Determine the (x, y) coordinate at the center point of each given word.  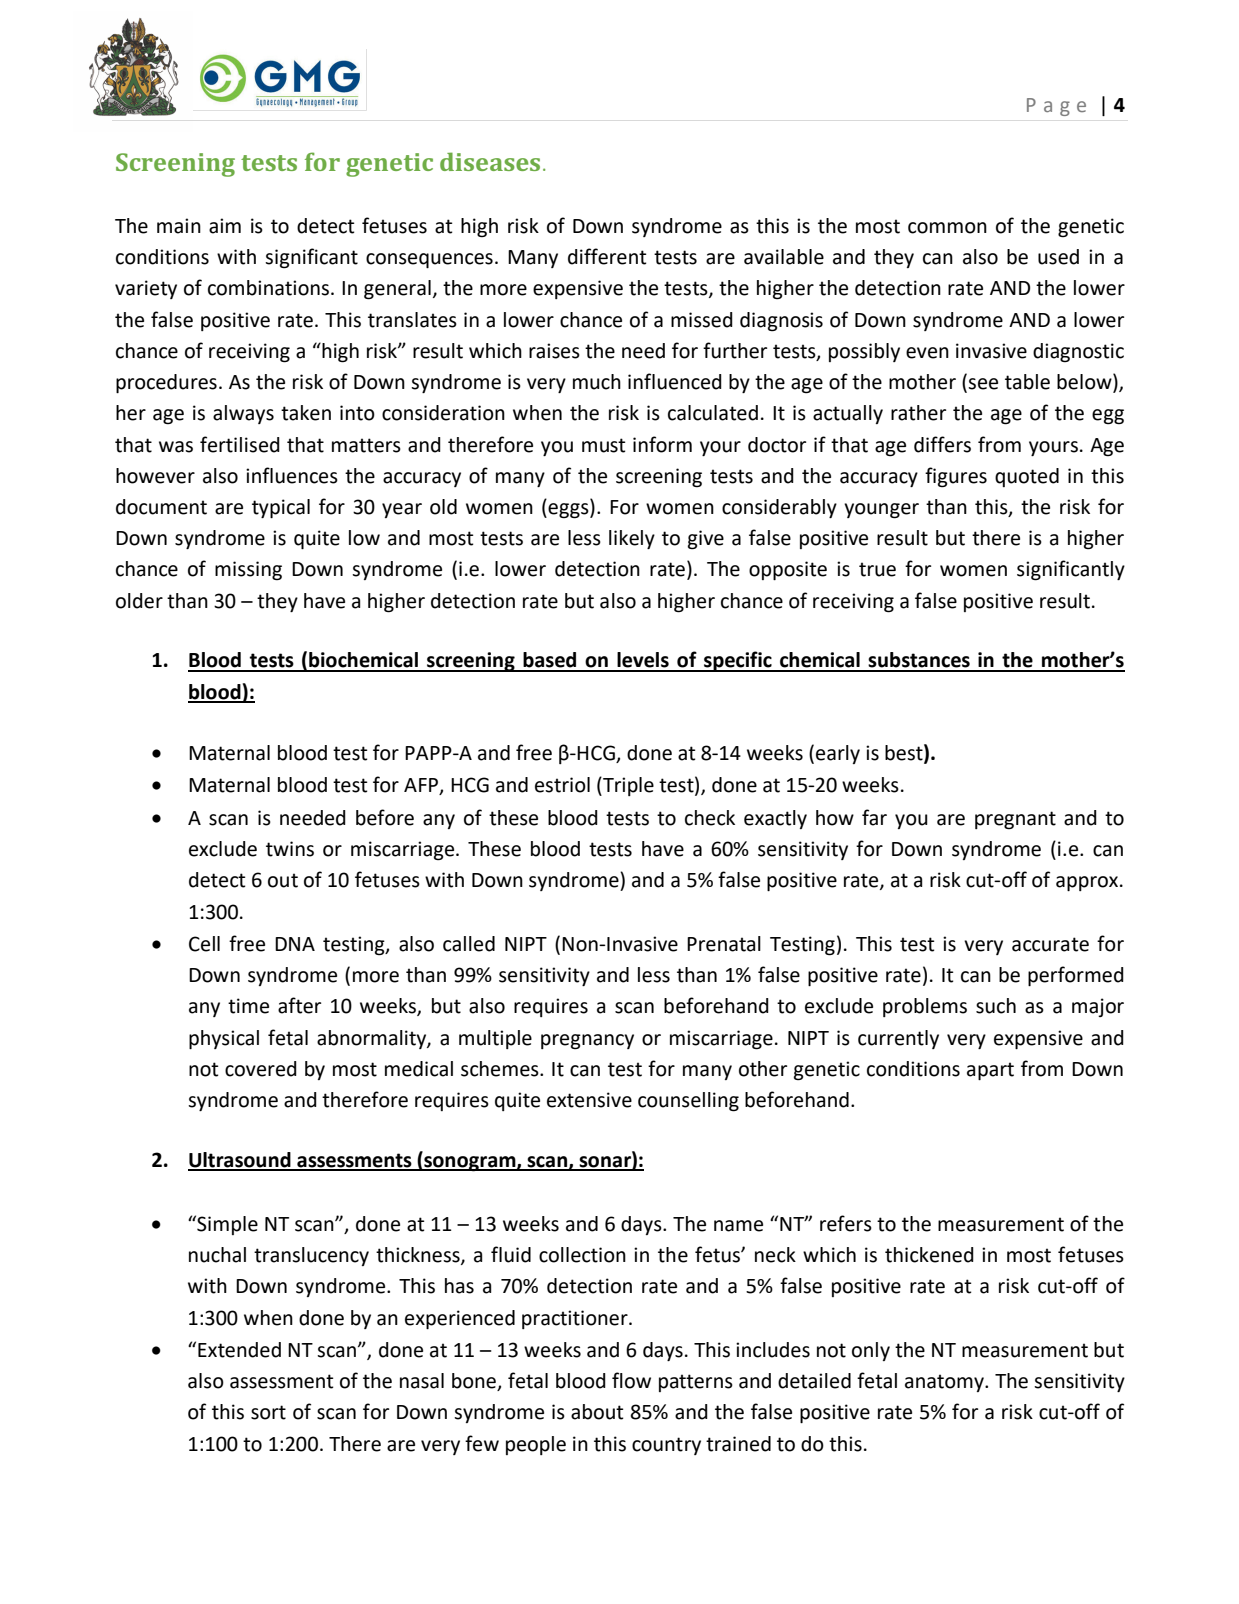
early (838, 754)
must (603, 445)
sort (268, 1412)
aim (225, 226)
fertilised (240, 444)
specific (738, 661)
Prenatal (724, 944)
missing (248, 571)
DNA (295, 944)
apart (990, 1071)
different (607, 256)
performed (1076, 976)
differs (942, 444)
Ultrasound (240, 1161)
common (947, 228)
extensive (589, 1100)
